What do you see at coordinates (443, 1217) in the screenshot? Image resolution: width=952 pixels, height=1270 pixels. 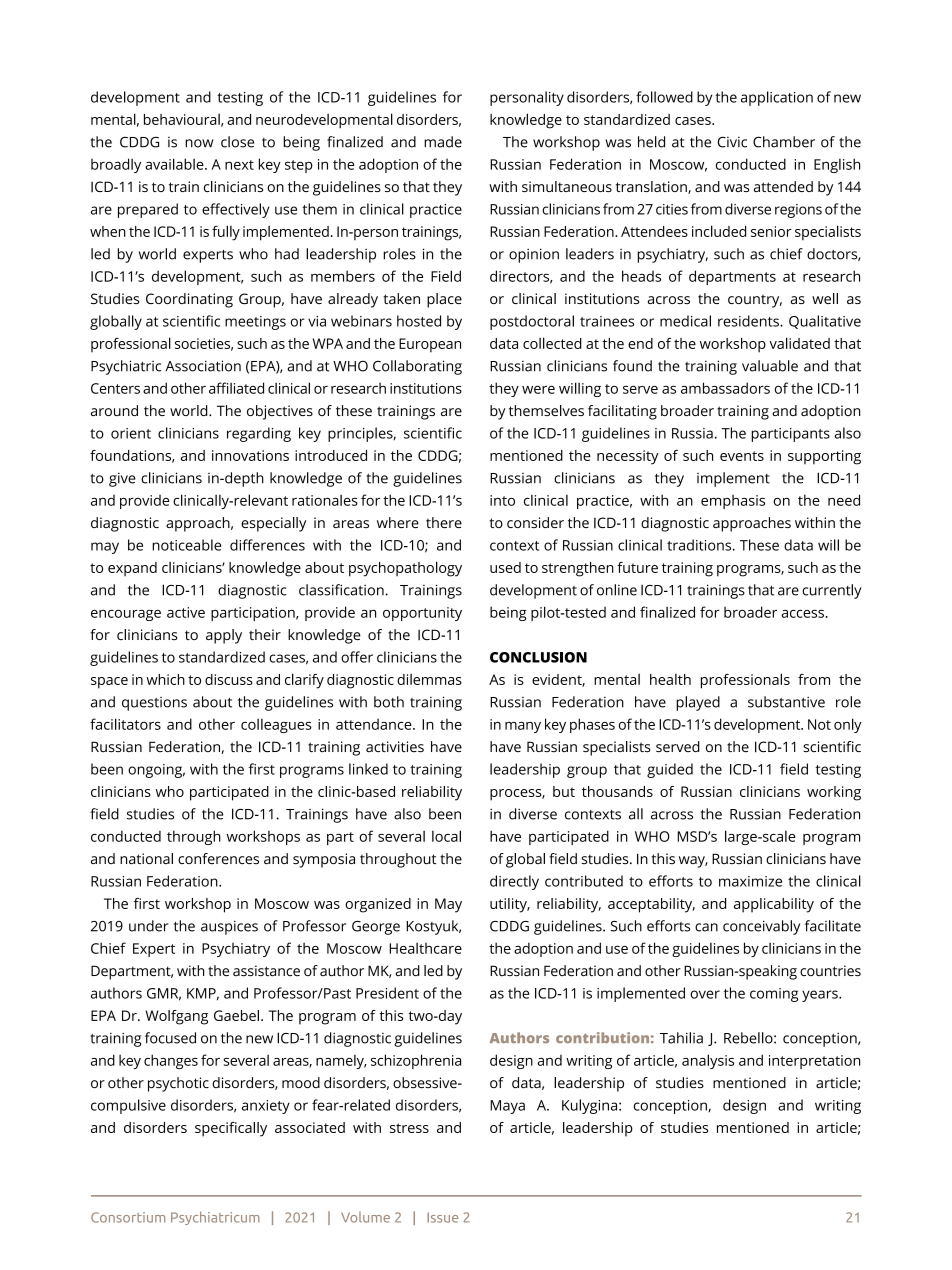 I see `Issue` at bounding box center [443, 1217].
